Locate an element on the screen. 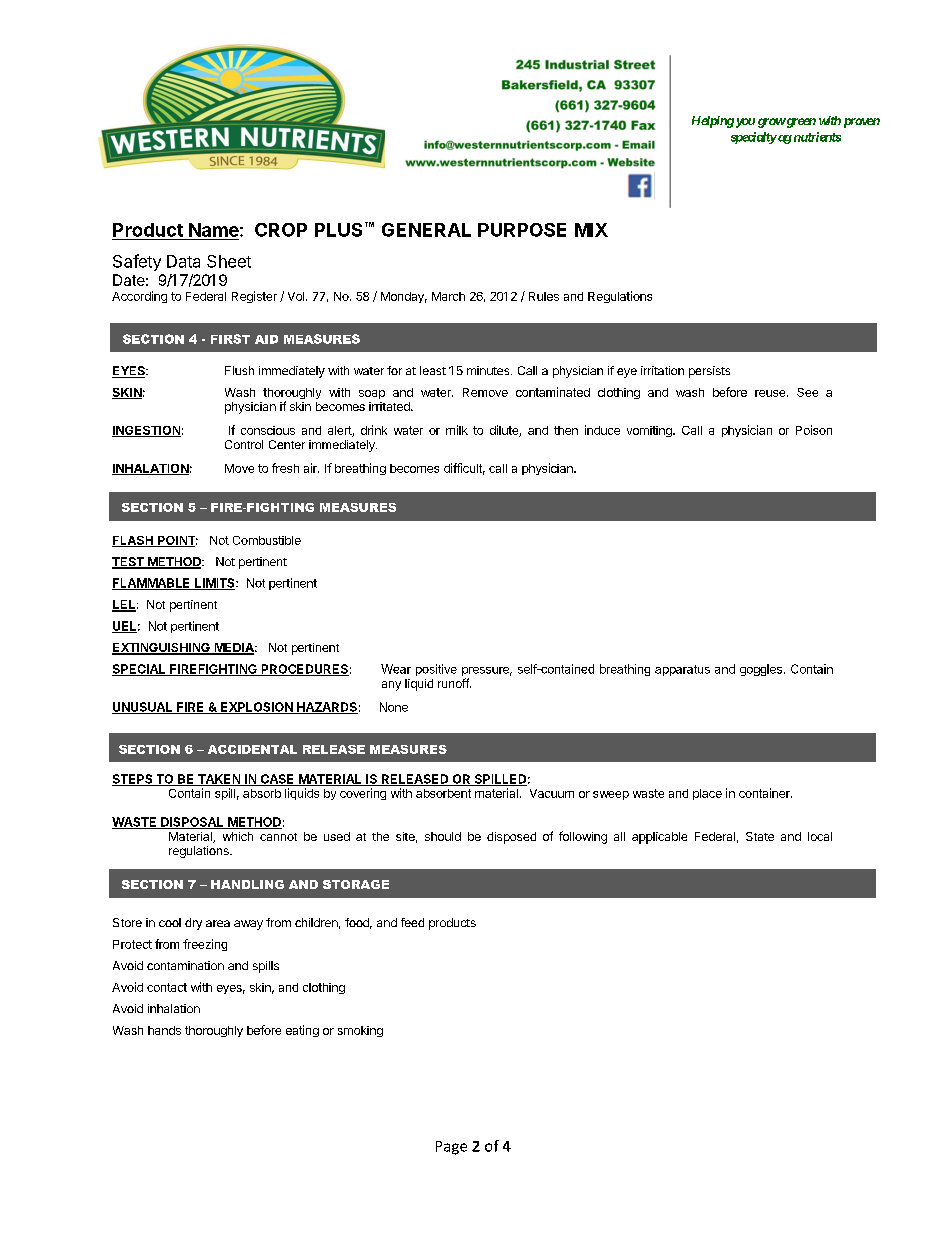 The height and width of the screenshot is (1233, 952). EXTINGUISHING is located at coordinates (162, 649).
